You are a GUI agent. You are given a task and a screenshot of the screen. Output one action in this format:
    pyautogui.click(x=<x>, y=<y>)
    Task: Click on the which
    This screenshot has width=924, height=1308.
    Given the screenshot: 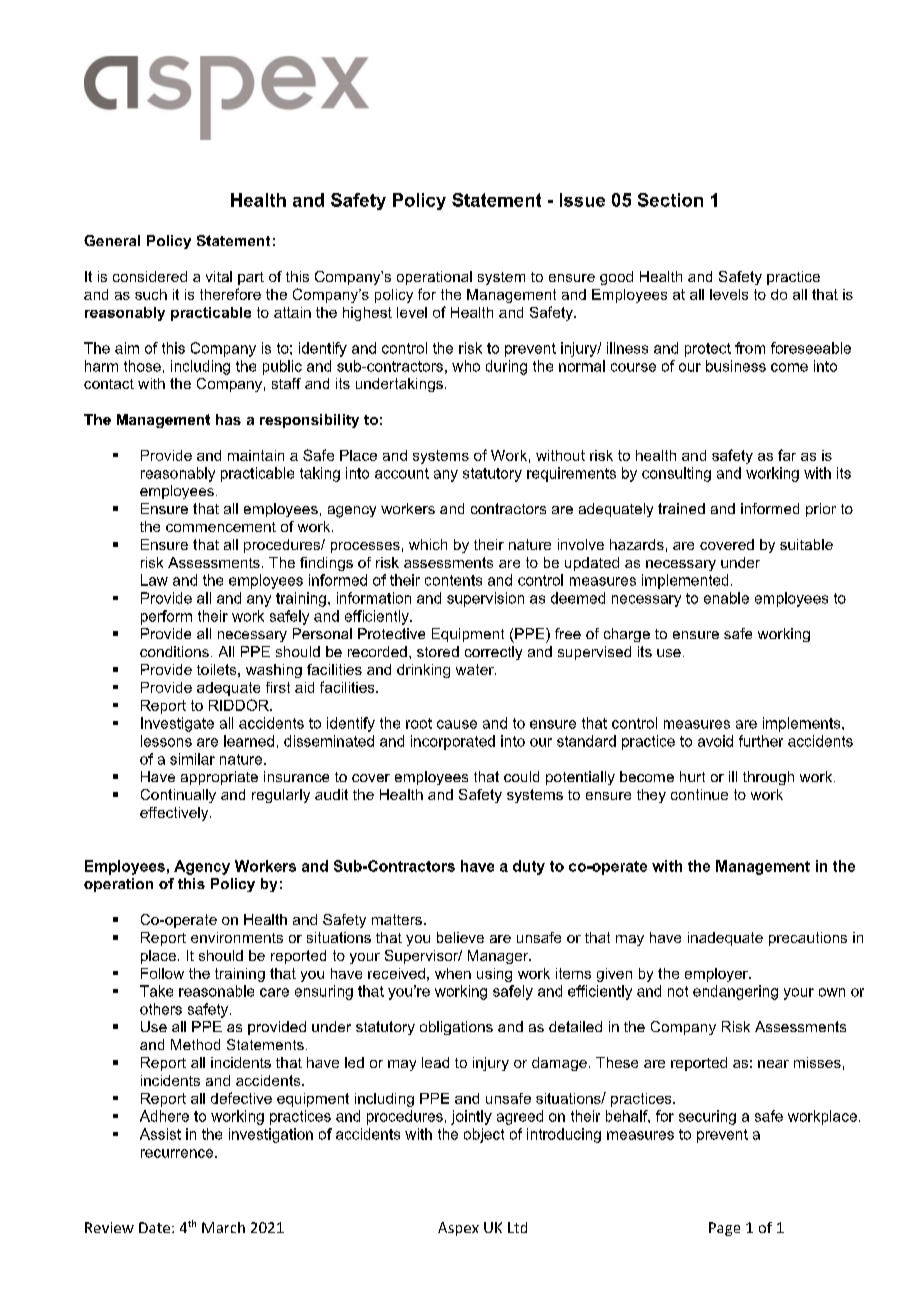 What is the action you would take?
    pyautogui.click(x=428, y=544)
